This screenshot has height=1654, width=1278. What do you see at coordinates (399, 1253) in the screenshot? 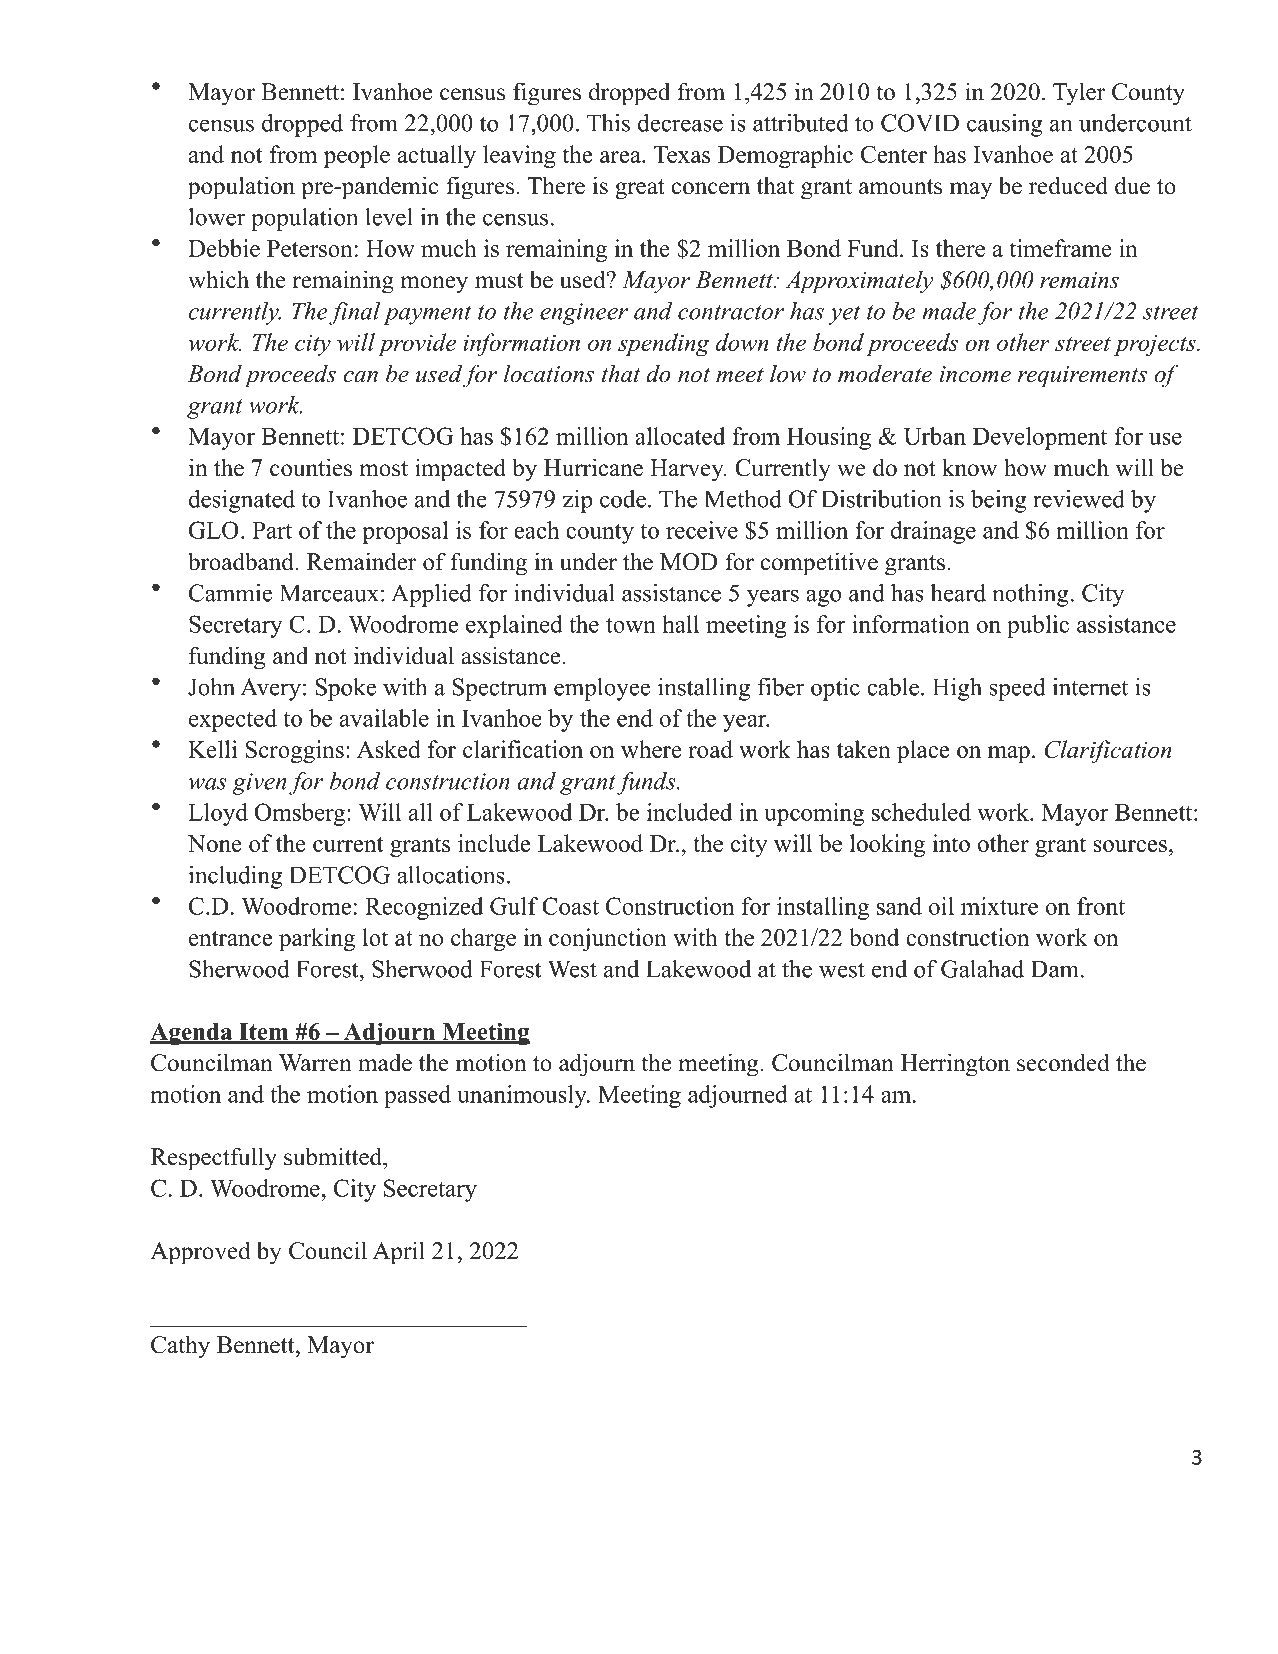
I see `April` at bounding box center [399, 1253].
